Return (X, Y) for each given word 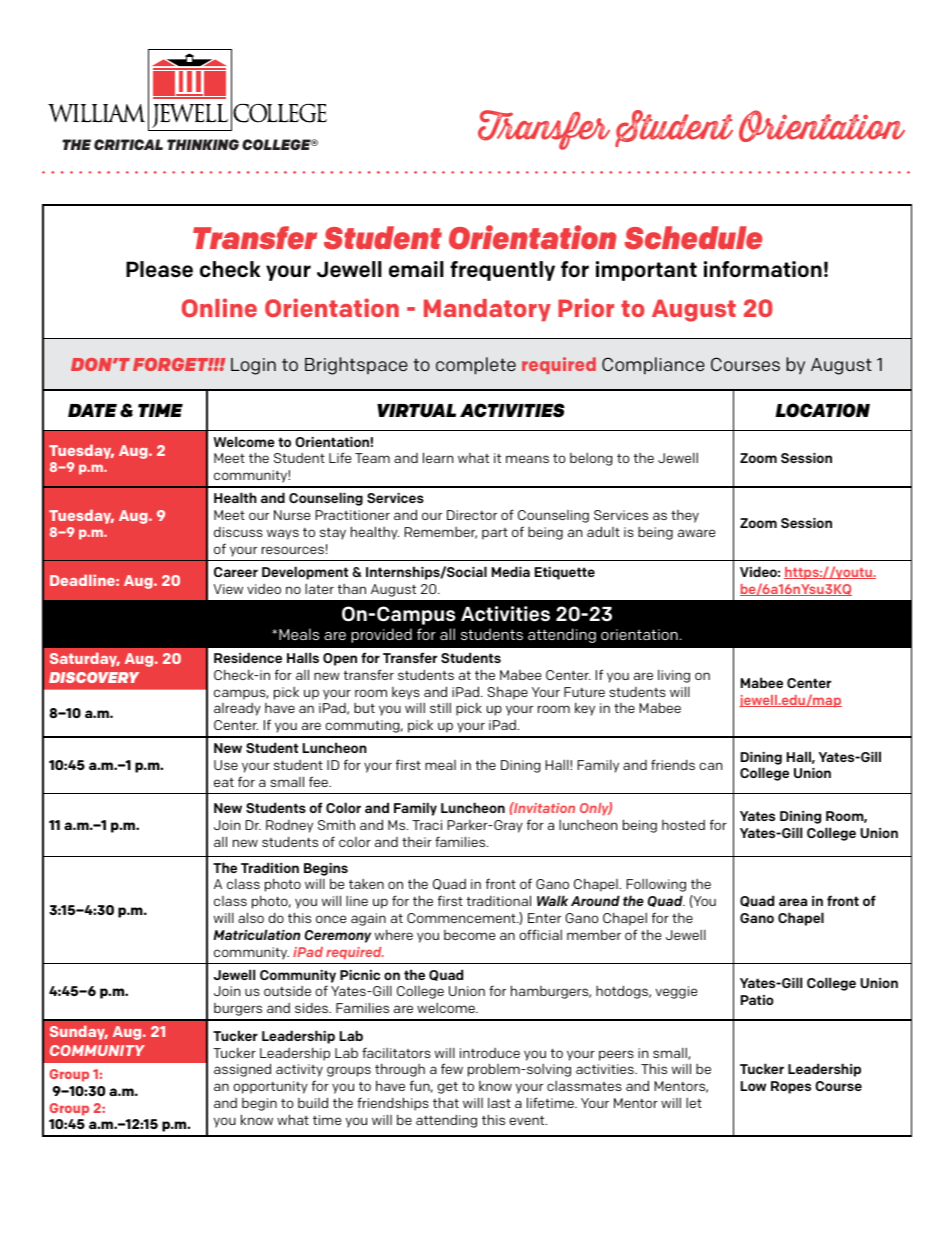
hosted (683, 825)
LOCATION (822, 410)
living (674, 676)
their (417, 842)
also (251, 917)
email (416, 269)
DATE (92, 410)
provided (381, 635)
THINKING (203, 144)
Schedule (694, 238)
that (446, 1102)
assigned (242, 1070)
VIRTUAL (416, 411)
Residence (248, 657)
